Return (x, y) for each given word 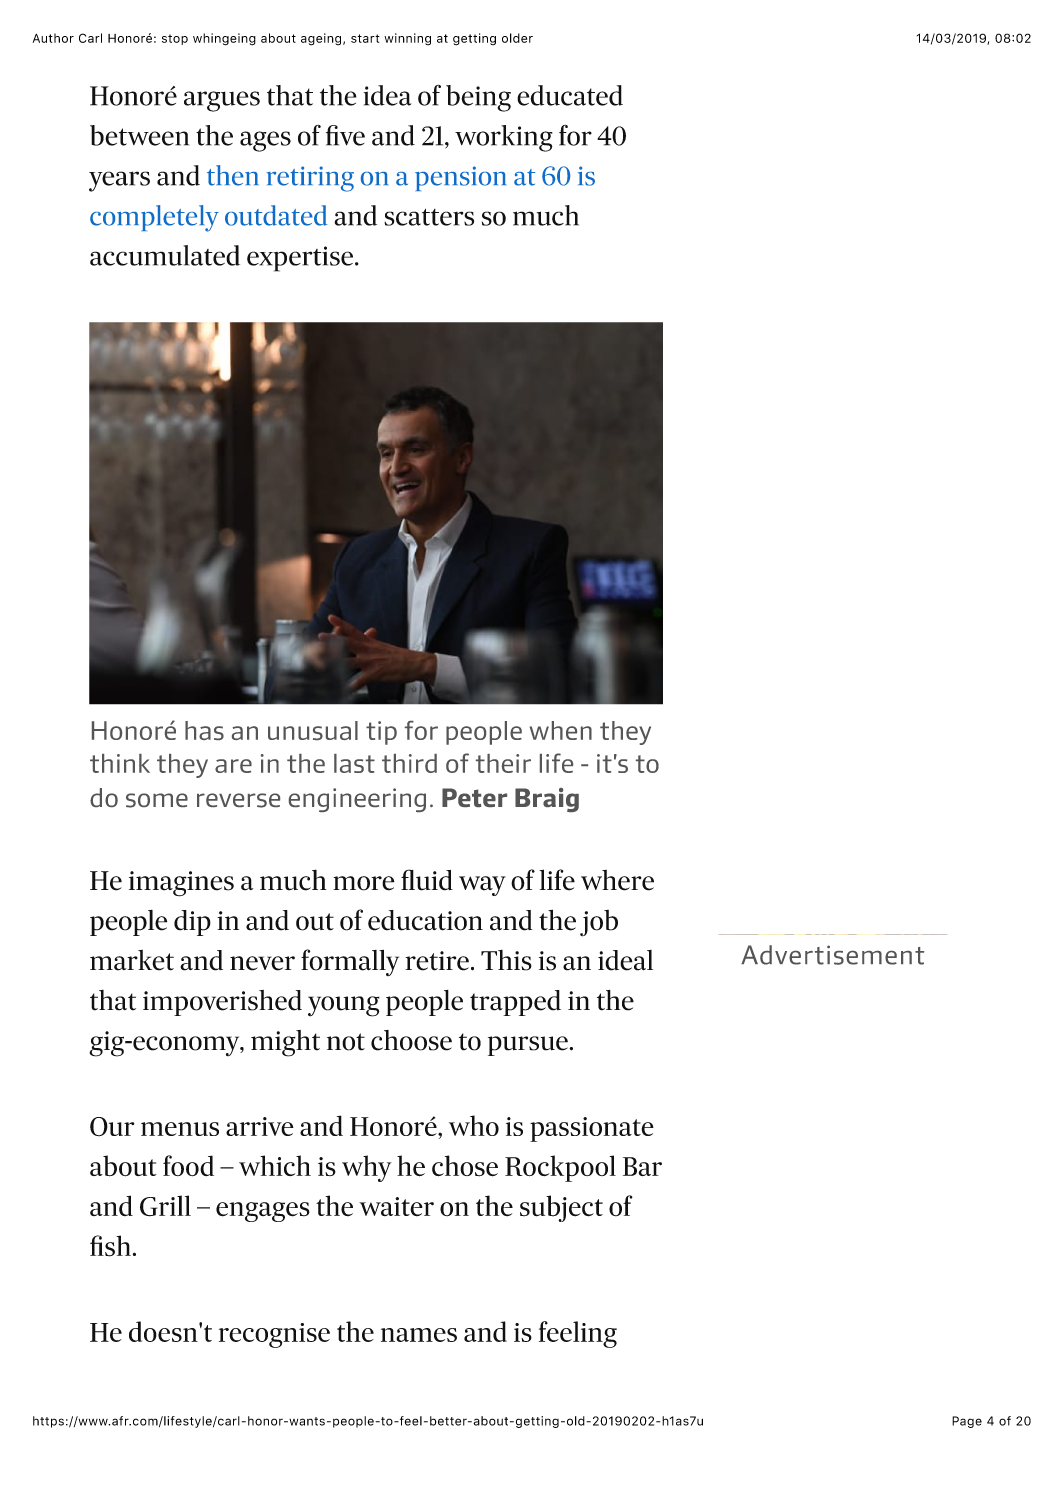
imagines (181, 884)
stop (175, 39)
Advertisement (832, 955)
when (561, 730)
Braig (547, 800)
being (478, 98)
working (504, 138)
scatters (429, 217)
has (204, 730)
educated (570, 95)
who (474, 1125)
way (482, 886)
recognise (274, 1335)
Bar (642, 1166)
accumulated (165, 255)
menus (180, 1129)
